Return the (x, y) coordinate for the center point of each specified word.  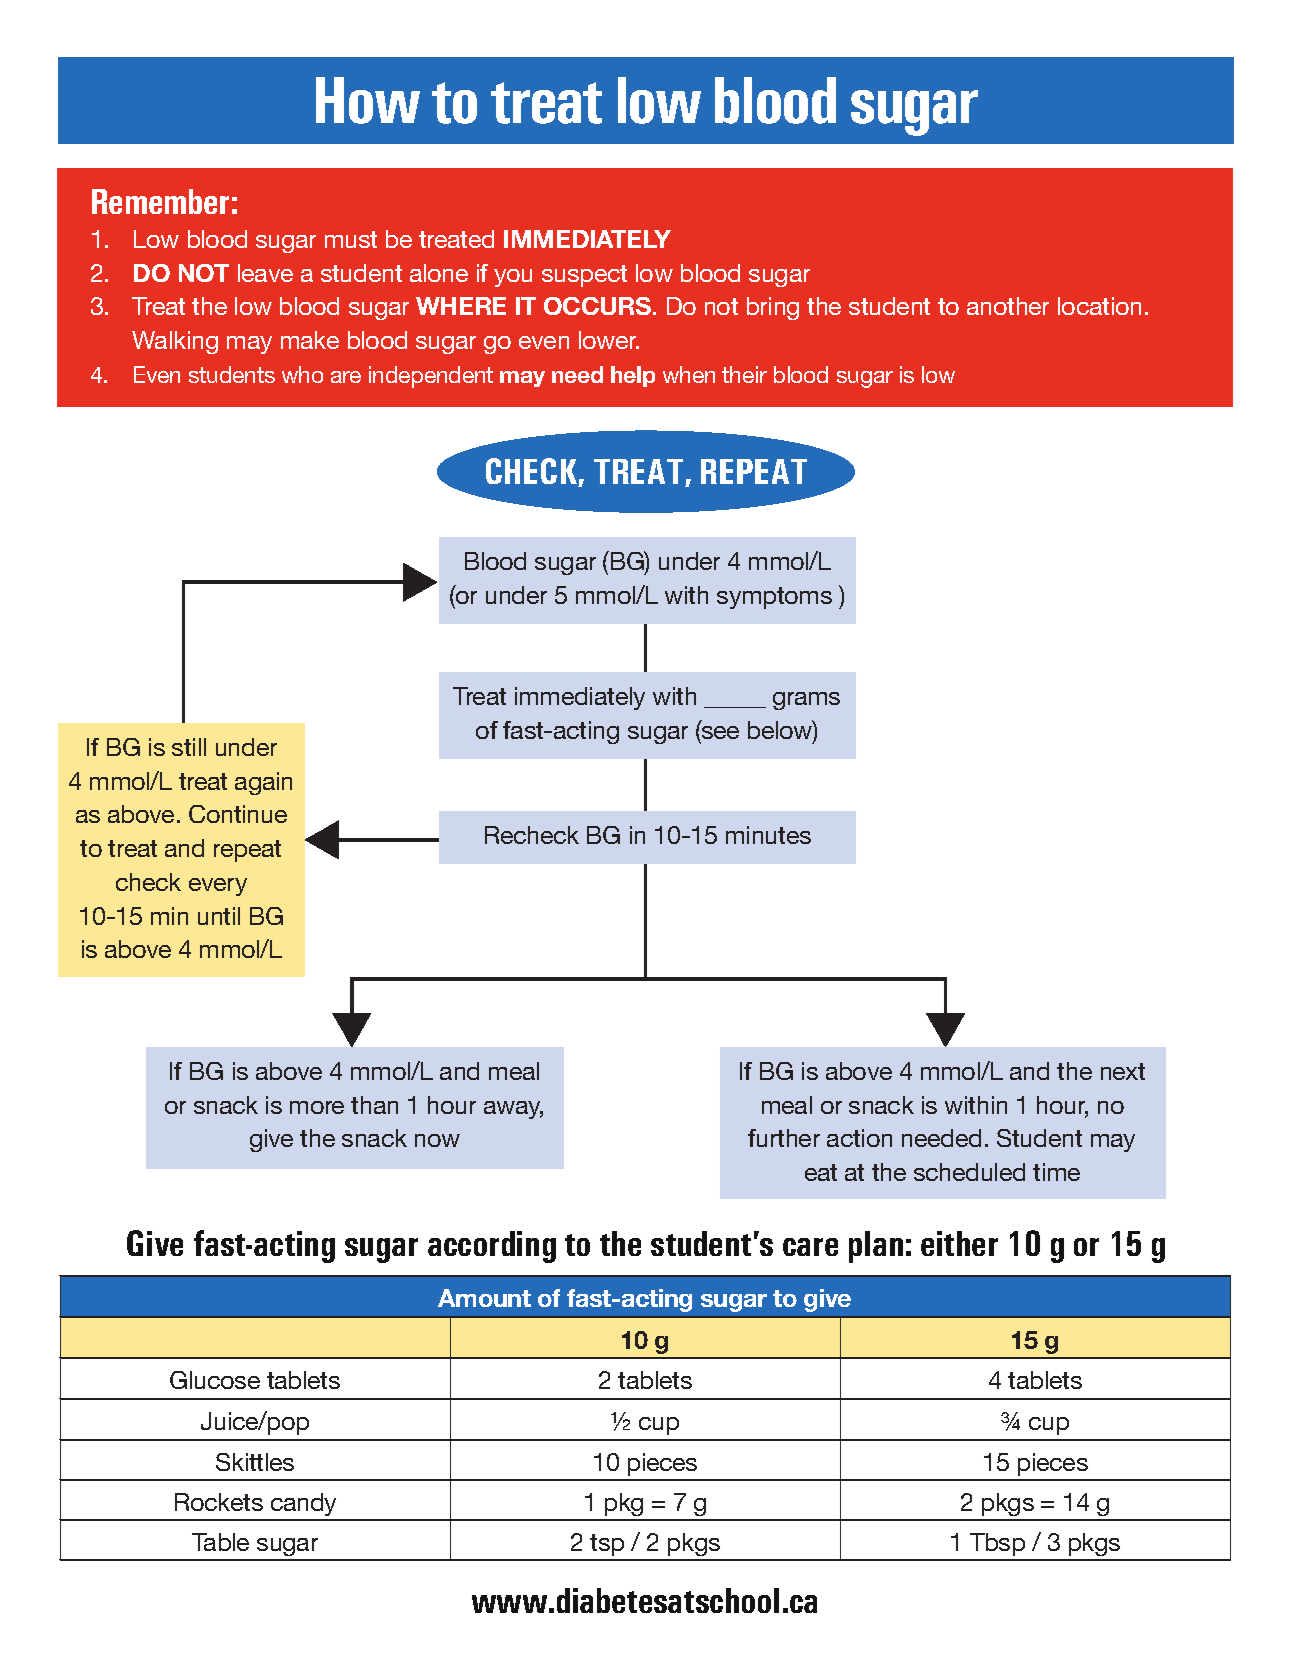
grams (806, 701)
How (368, 100)
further (784, 1138)
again (263, 783)
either (959, 1243)
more (317, 1107)
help (633, 376)
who (302, 374)
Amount (484, 1298)
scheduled (969, 1172)
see (720, 732)
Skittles (255, 1462)
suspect (584, 276)
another (1008, 306)
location (1099, 306)
